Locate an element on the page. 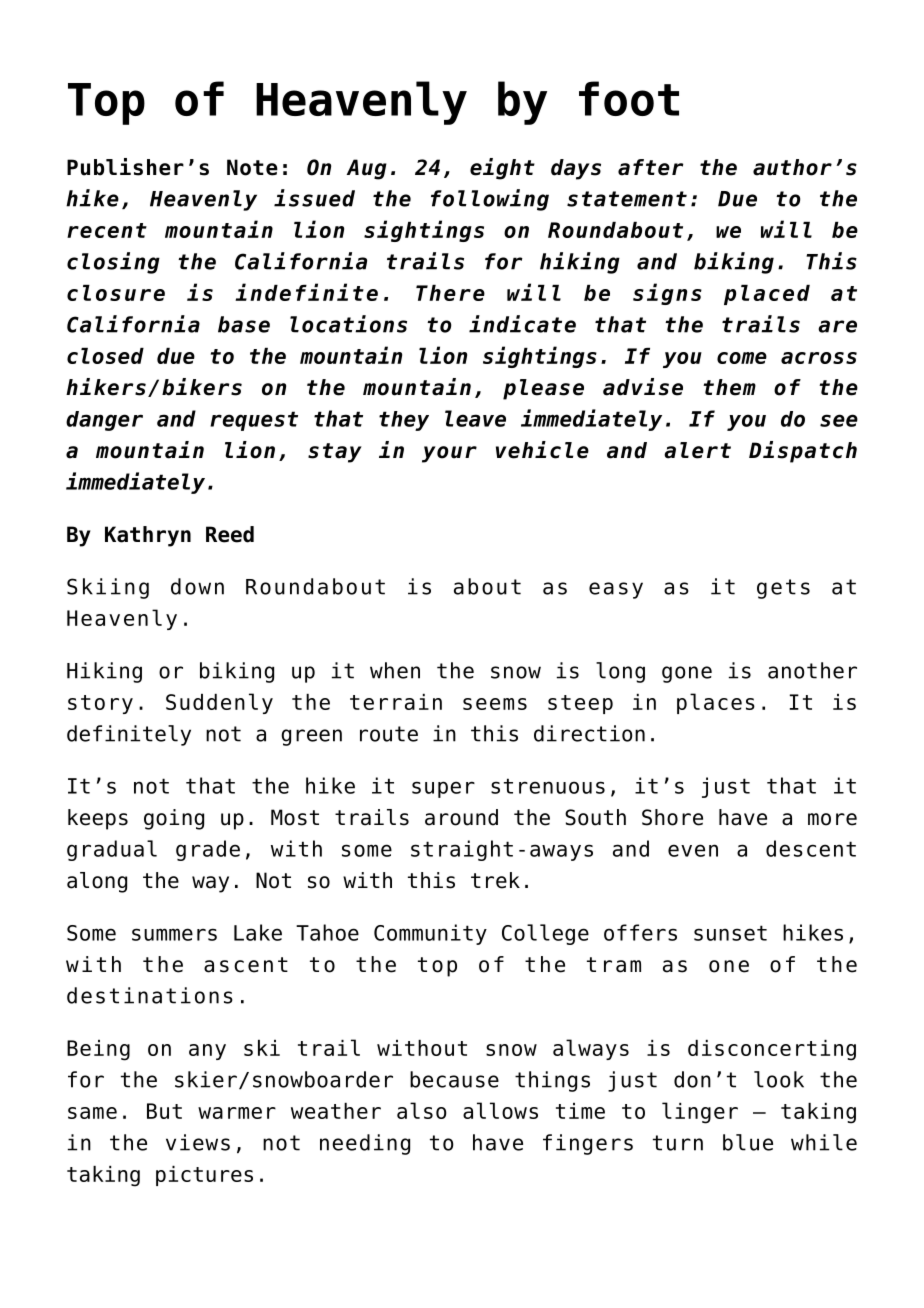 The image size is (924, 1308). going is located at coordinates (174, 819).
